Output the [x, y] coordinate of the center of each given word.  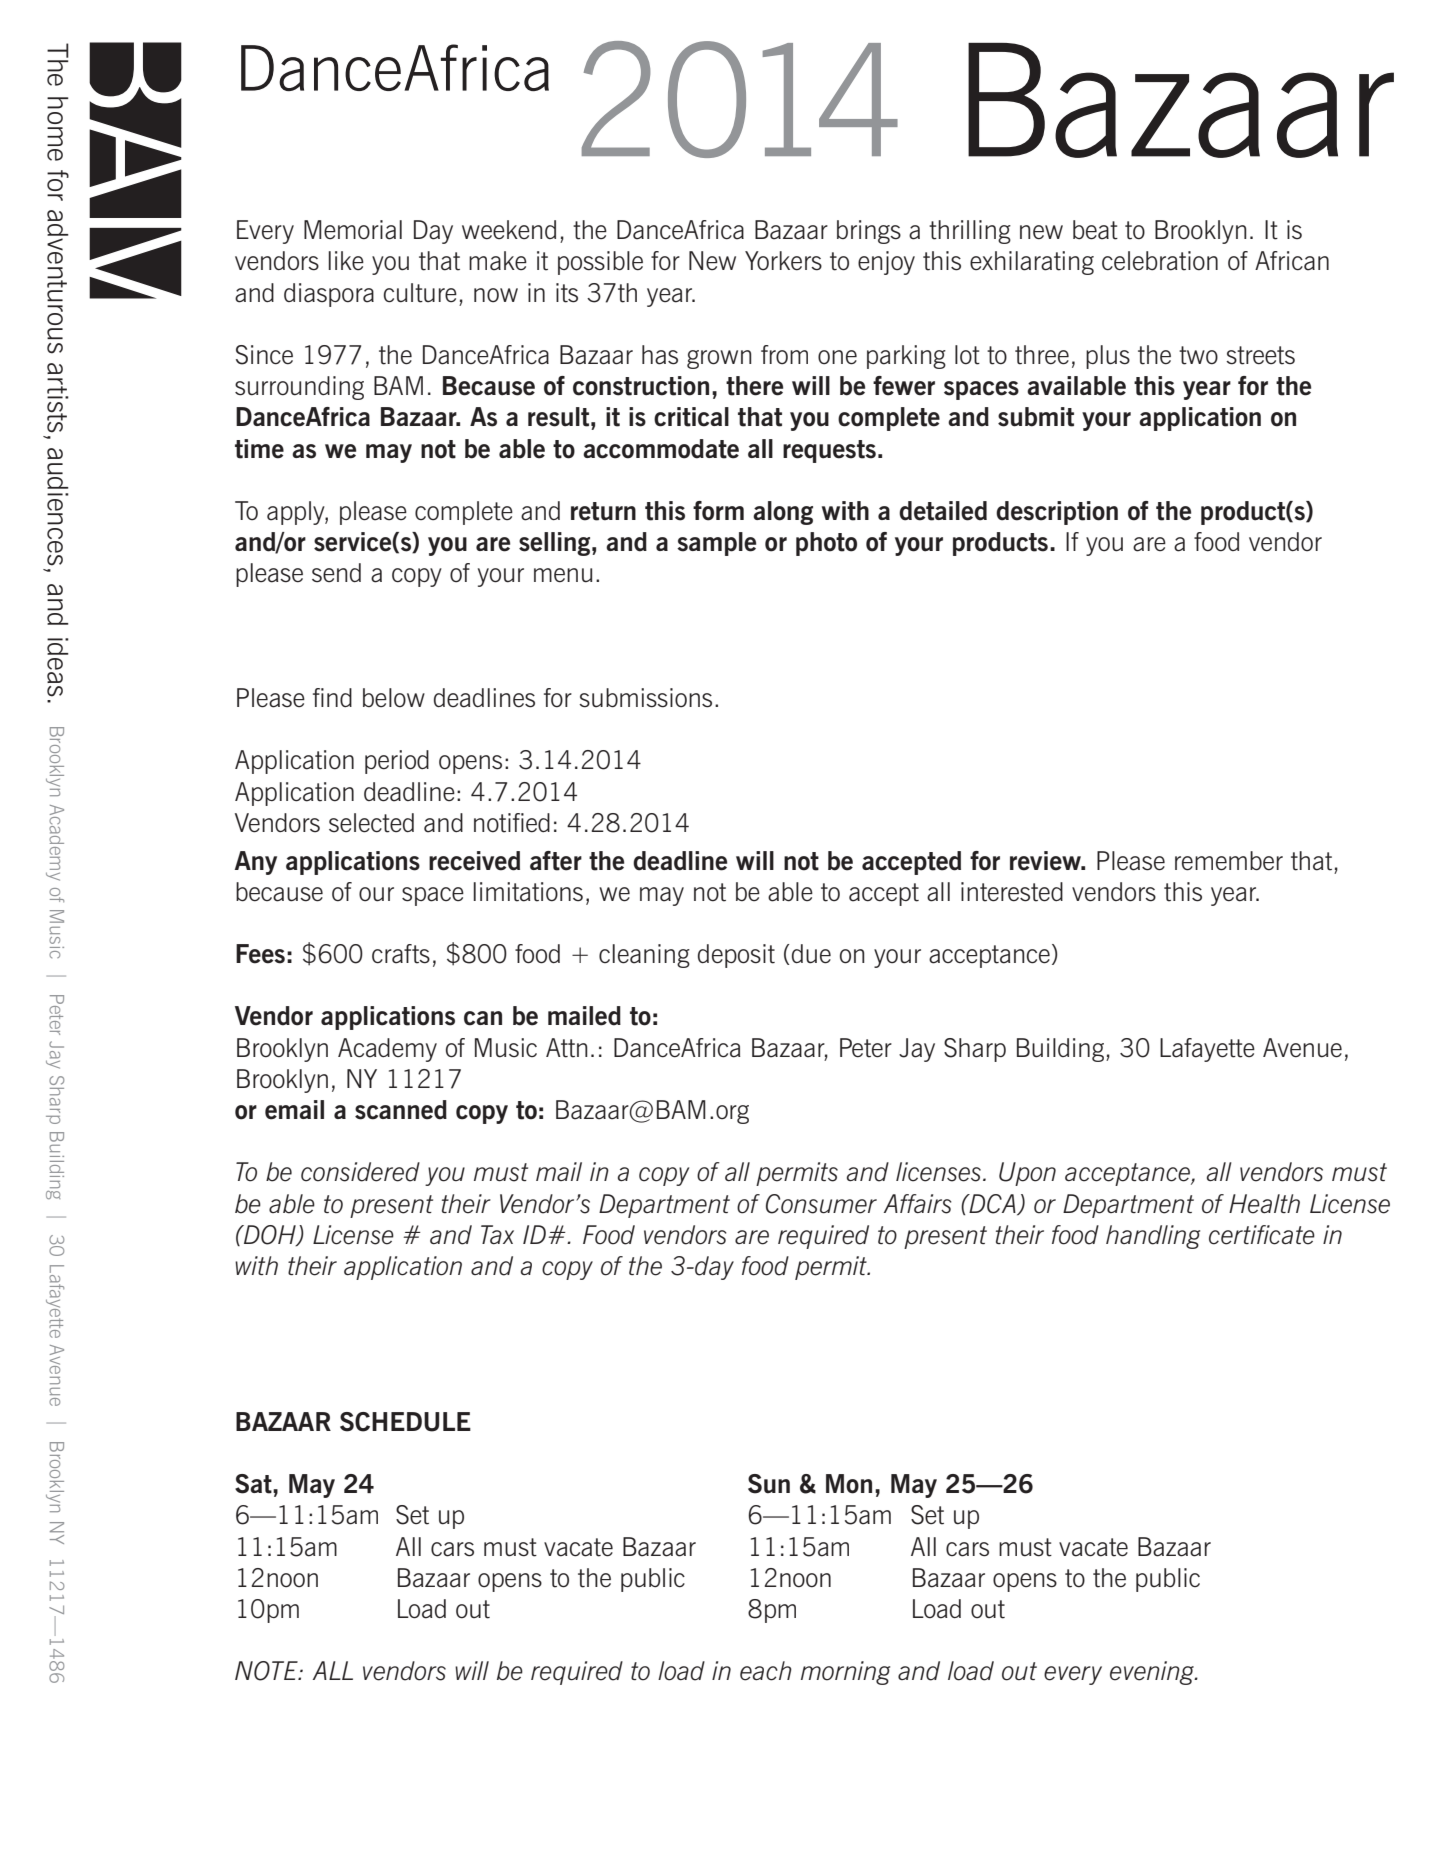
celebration [1160, 261]
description [1057, 513]
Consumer [821, 1204]
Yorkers [783, 261]
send [336, 573]
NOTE [267, 1671]
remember [1229, 861]
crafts [401, 954]
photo [826, 544]
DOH [270, 1236]
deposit [736, 956]
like [346, 260]
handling [1153, 1237]
